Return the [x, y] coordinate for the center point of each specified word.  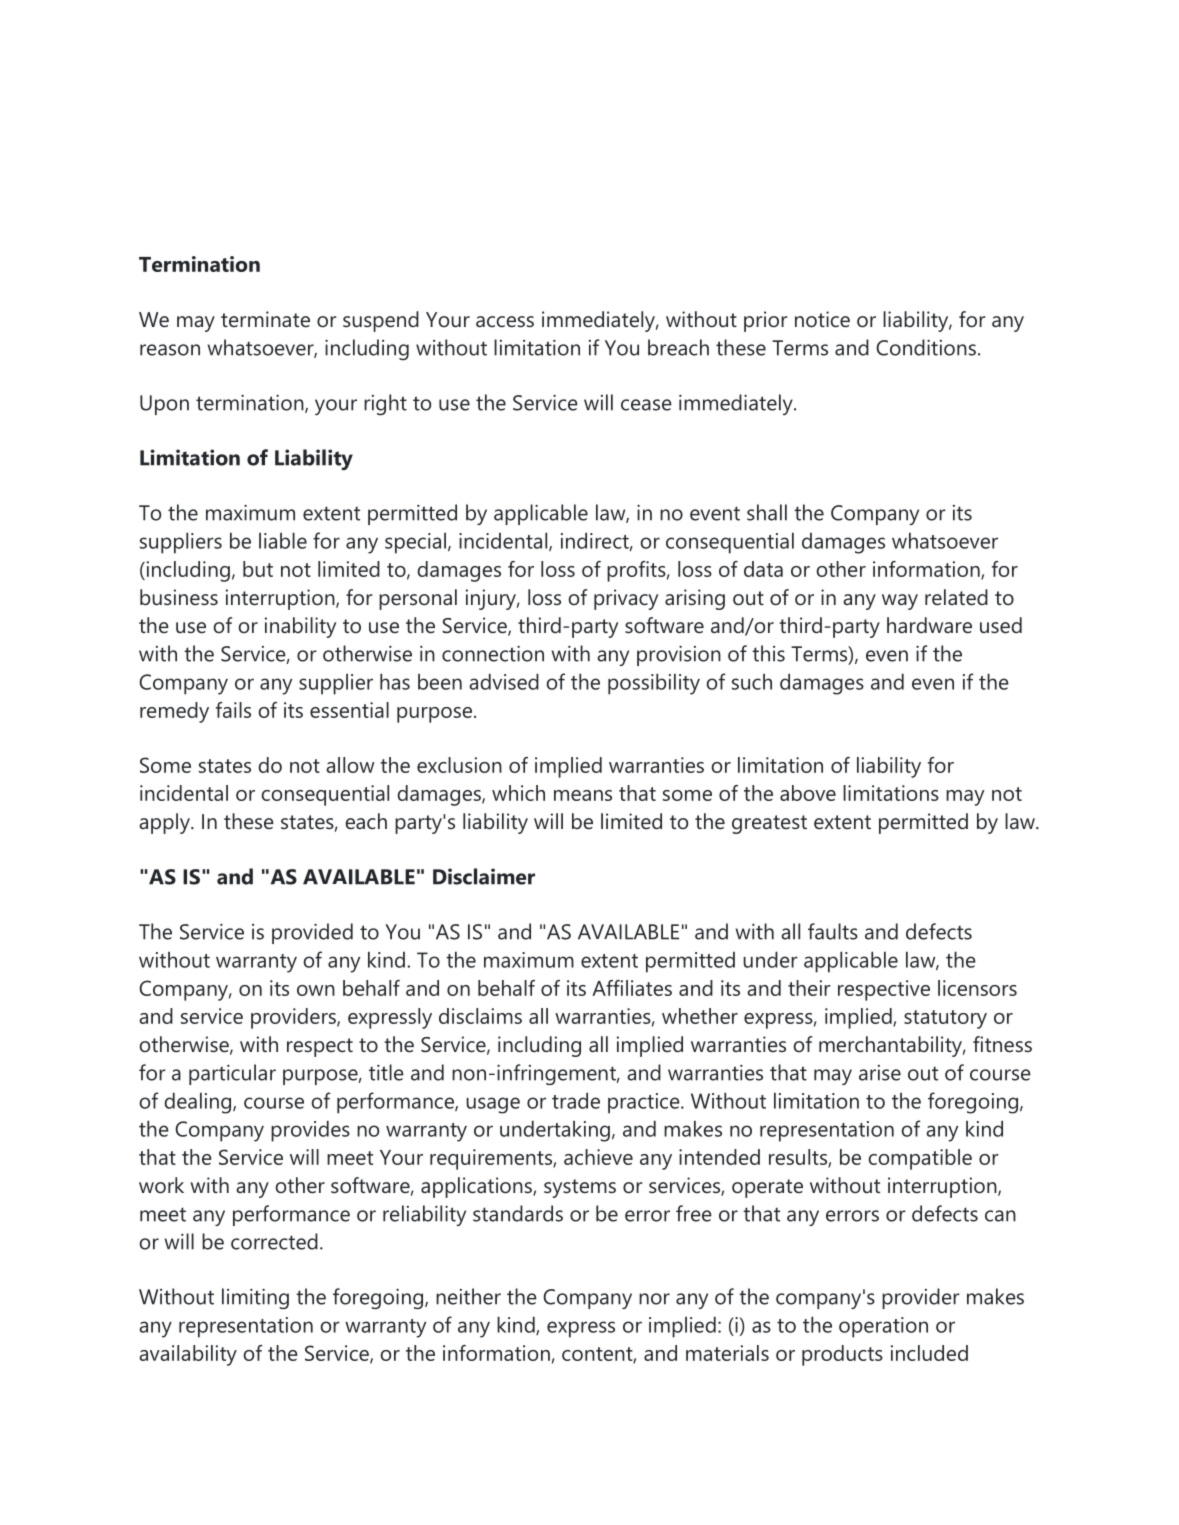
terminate [265, 319]
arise [880, 1073]
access [505, 322]
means [583, 795]
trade [576, 1100]
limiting [255, 1298]
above [808, 793]
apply [165, 823]
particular [232, 1074]
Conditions [926, 347]
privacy [626, 599]
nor [654, 1299]
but [258, 569]
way [900, 602]
